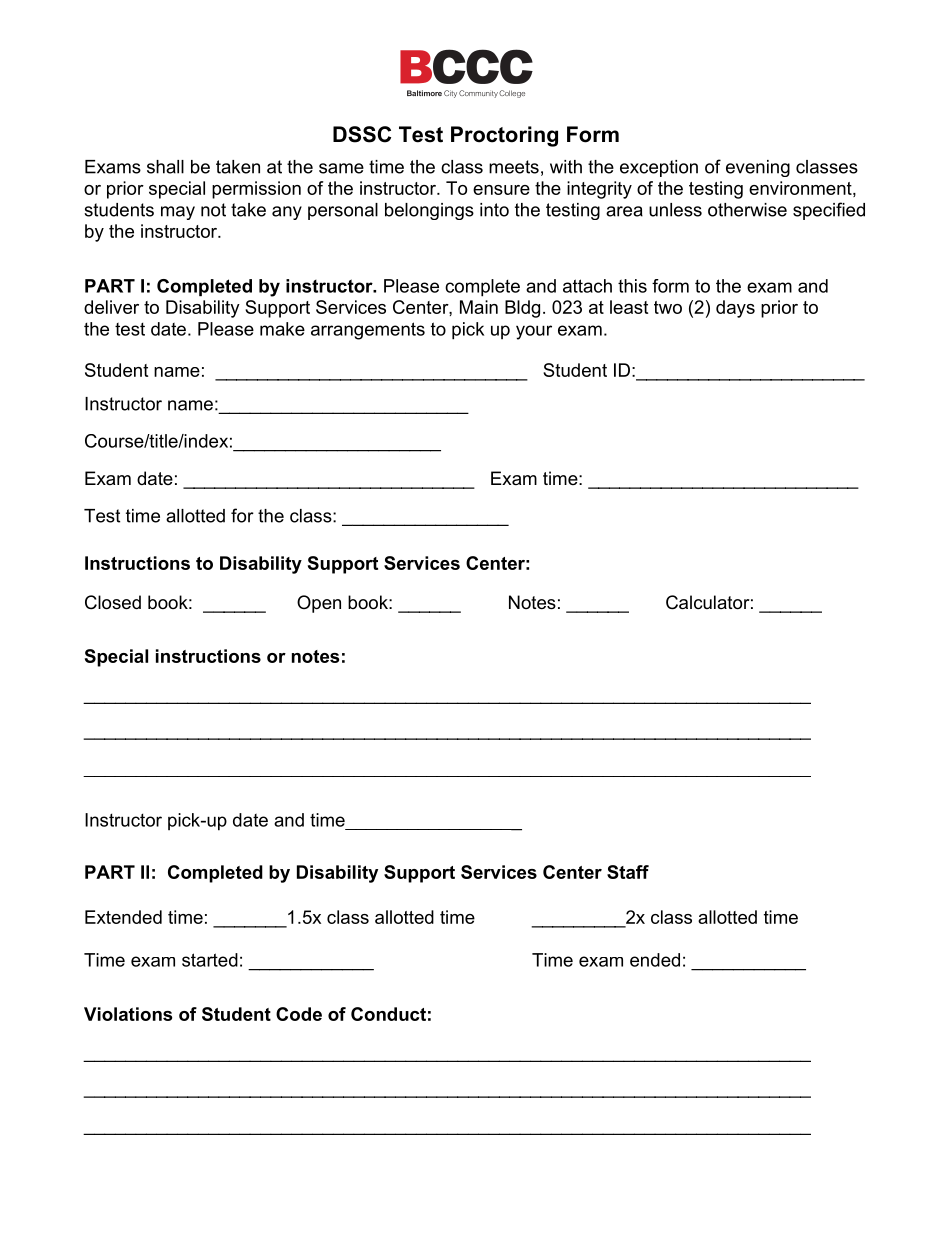 This screenshot has width=952, height=1233. What do you see at coordinates (514, 167) in the screenshot?
I see `meets` at bounding box center [514, 167].
